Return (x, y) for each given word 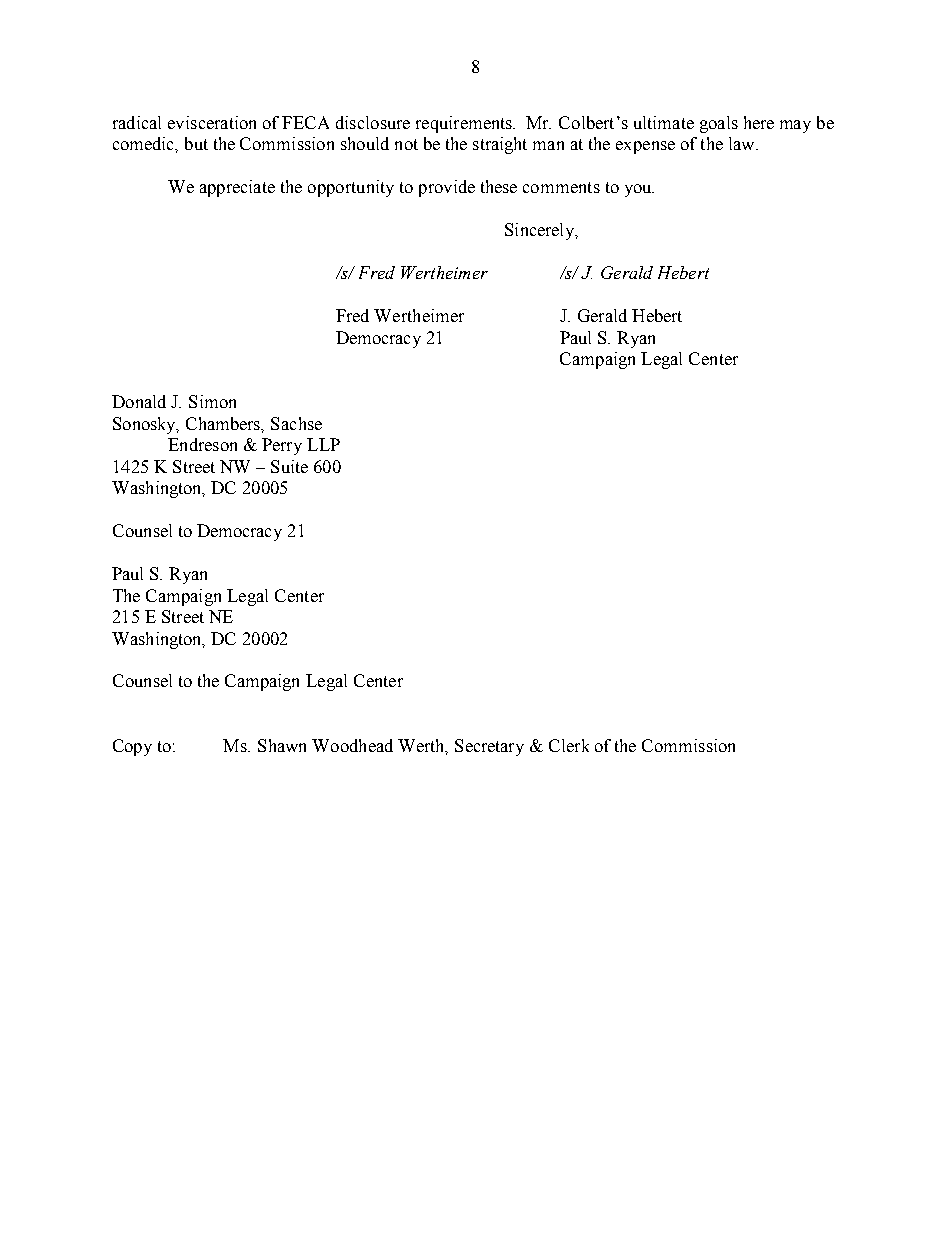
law (743, 143)
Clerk (569, 745)
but (196, 143)
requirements (465, 124)
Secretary (489, 747)
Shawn (282, 745)
